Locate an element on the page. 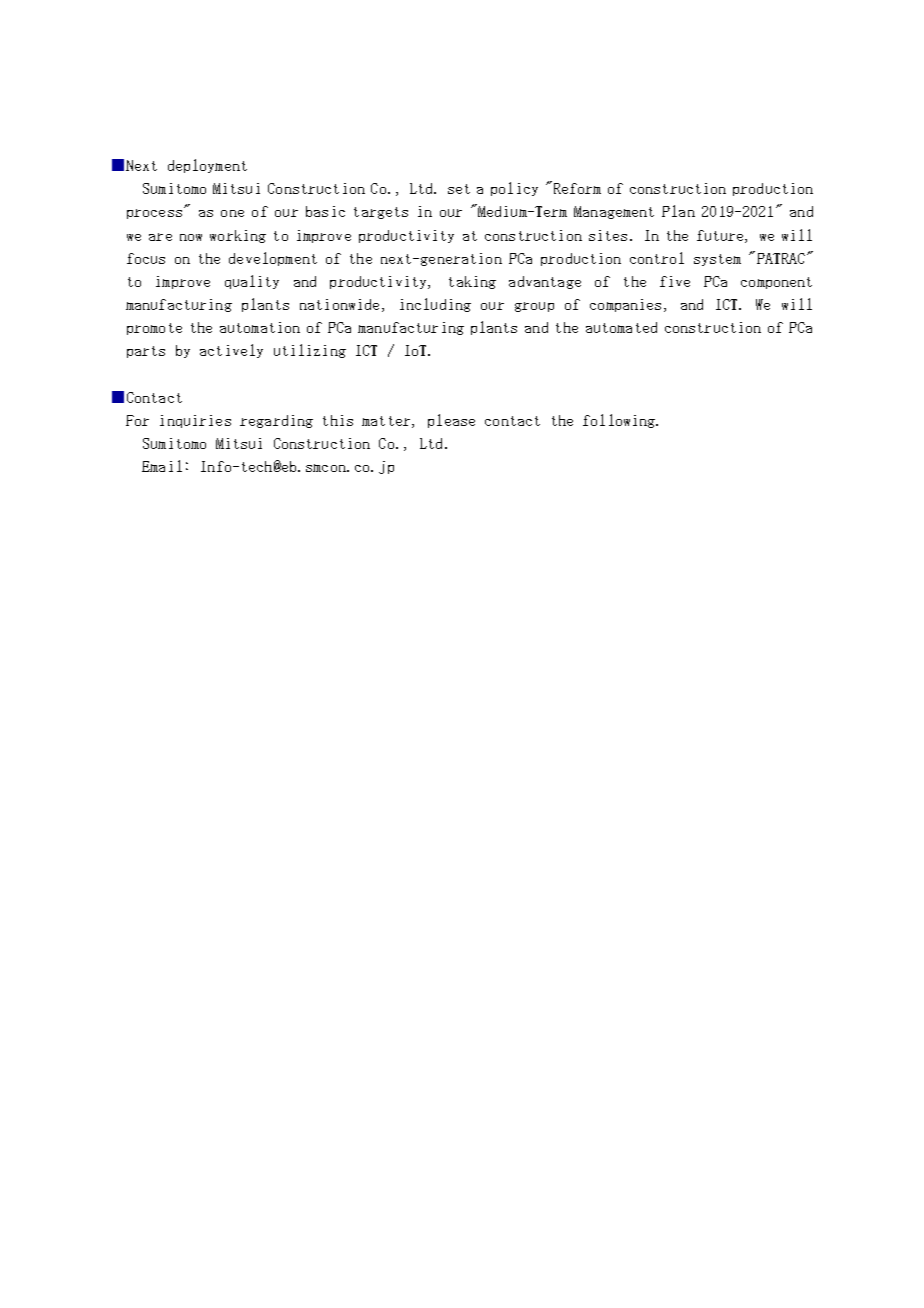 Image resolution: width=924 pixels, height=1308 pixels. utilizing is located at coordinates (310, 351).
